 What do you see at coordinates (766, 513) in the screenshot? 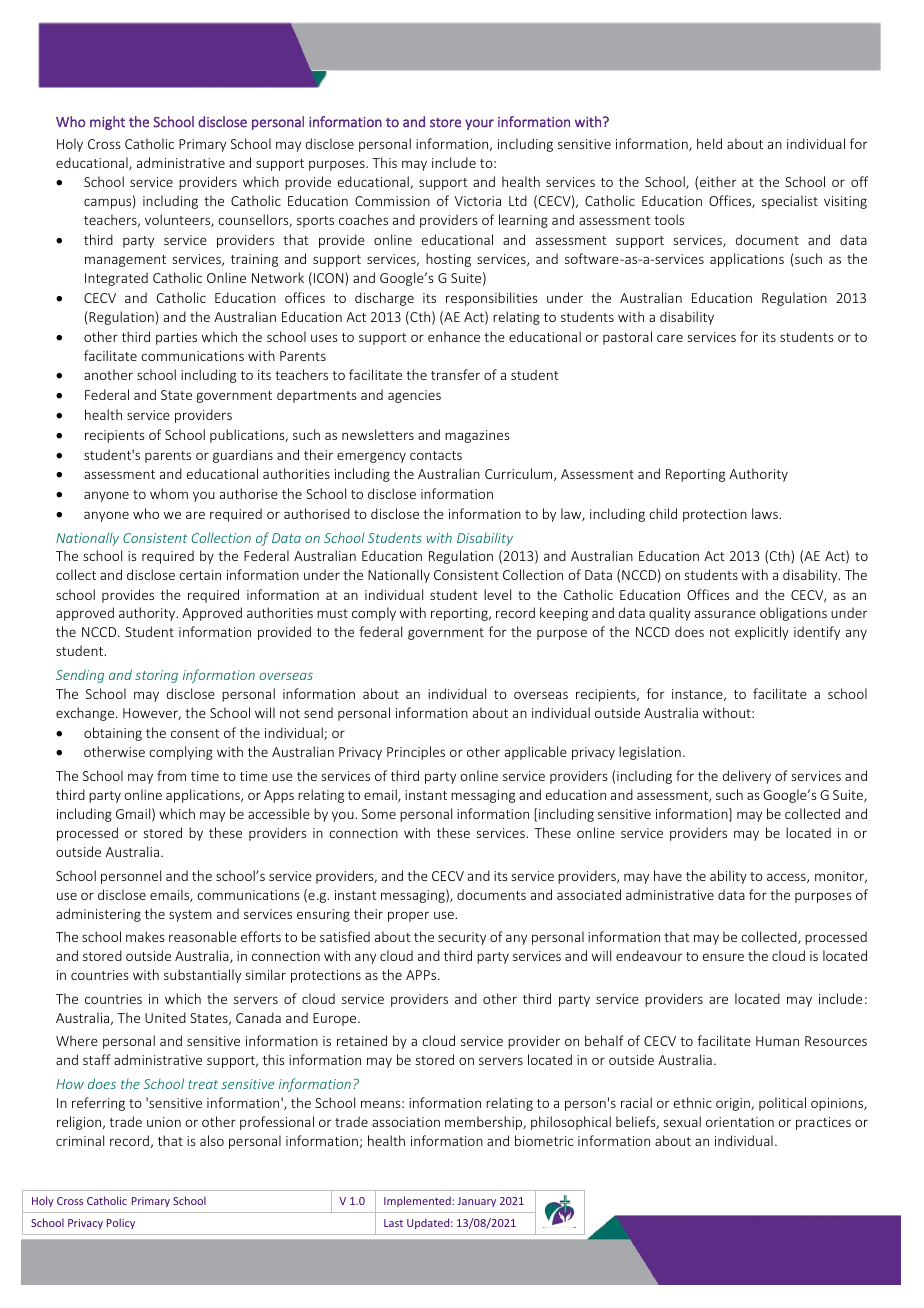
I see `laws` at bounding box center [766, 513].
